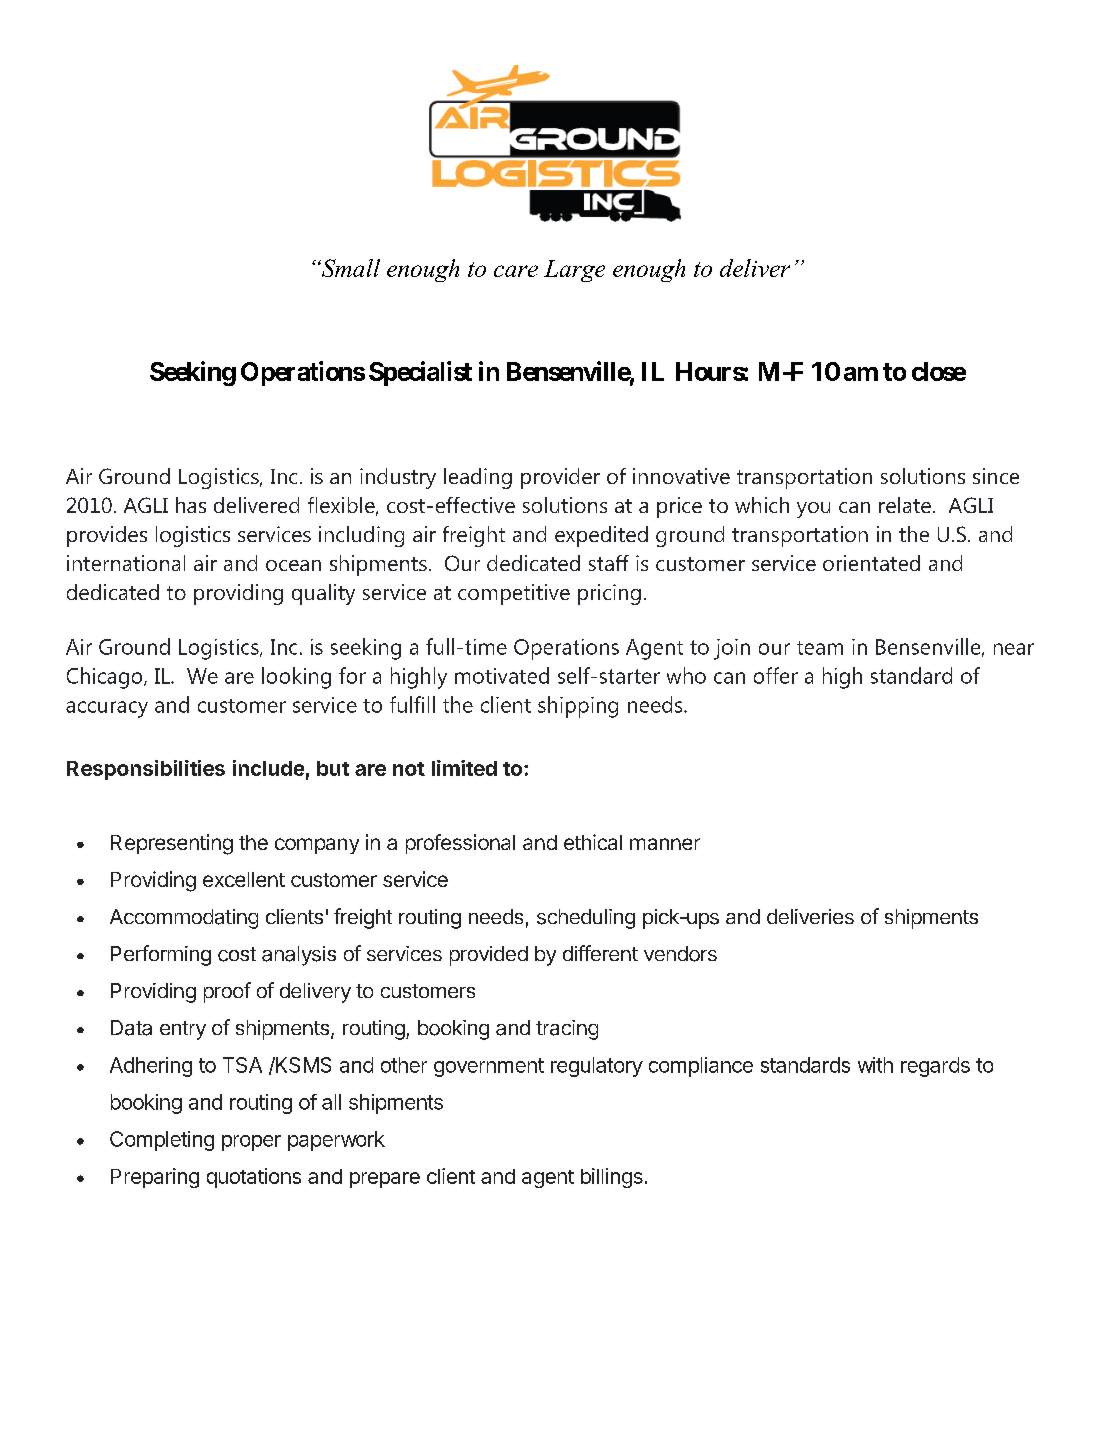 The image size is (1112, 1439). Describe the element at coordinates (871, 563) in the page. I see `orientated` at that location.
